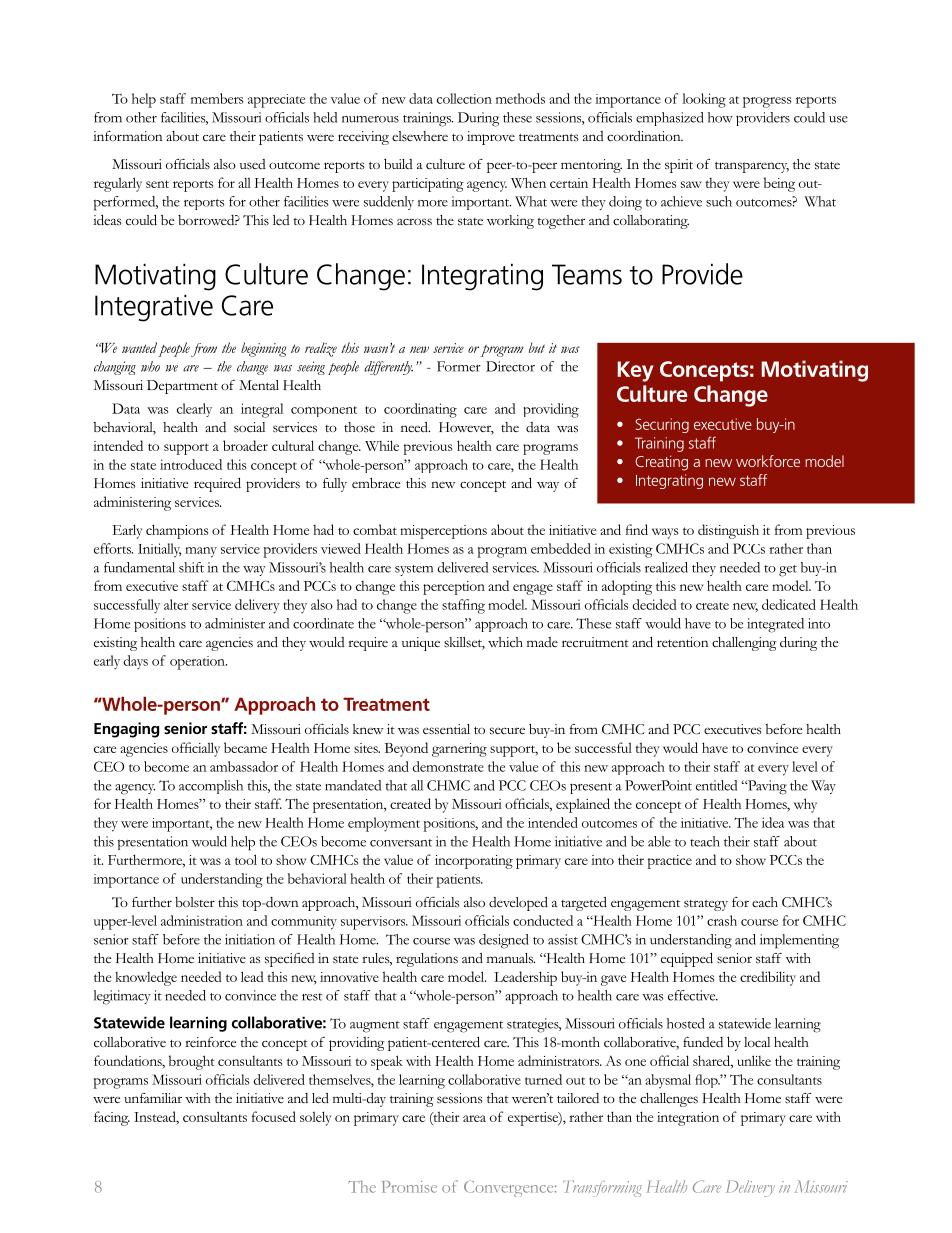 The image size is (952, 1233). What do you see at coordinates (153, 1098) in the image?
I see `unfamiliar` at bounding box center [153, 1098].
